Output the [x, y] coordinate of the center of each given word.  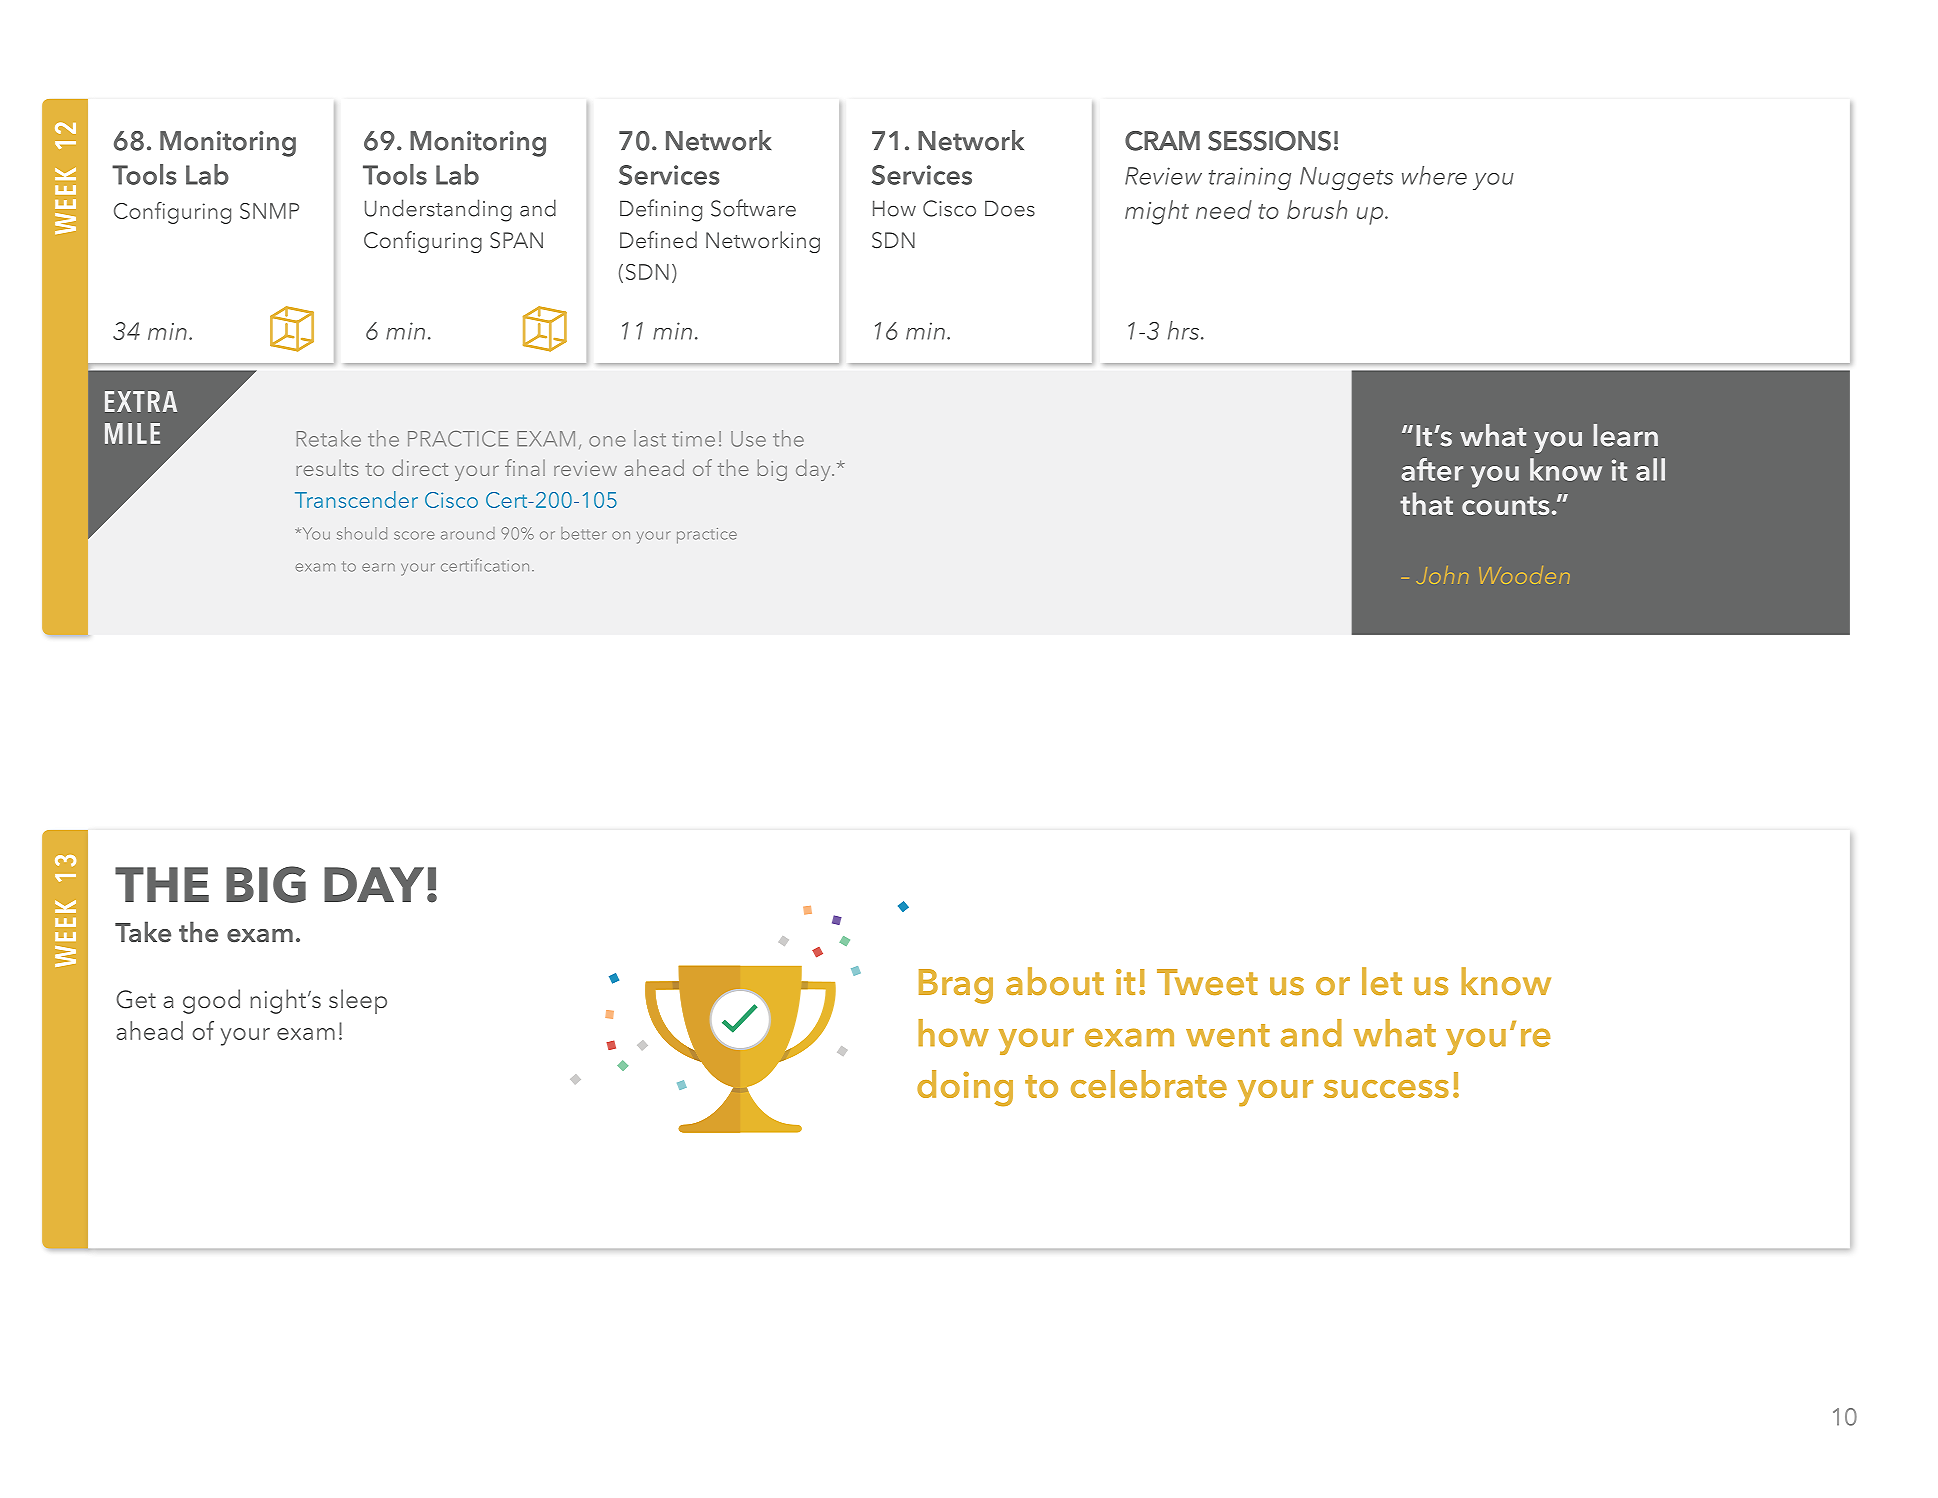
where [1434, 175]
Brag [956, 986]
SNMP [269, 211]
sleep [358, 1001]
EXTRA [141, 401]
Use [748, 439]
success [1386, 1089]
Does [1010, 208]
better [583, 533]
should [362, 533]
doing [965, 1088]
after [1432, 469]
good [211, 1001]
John [1442, 575]
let [1382, 981]
